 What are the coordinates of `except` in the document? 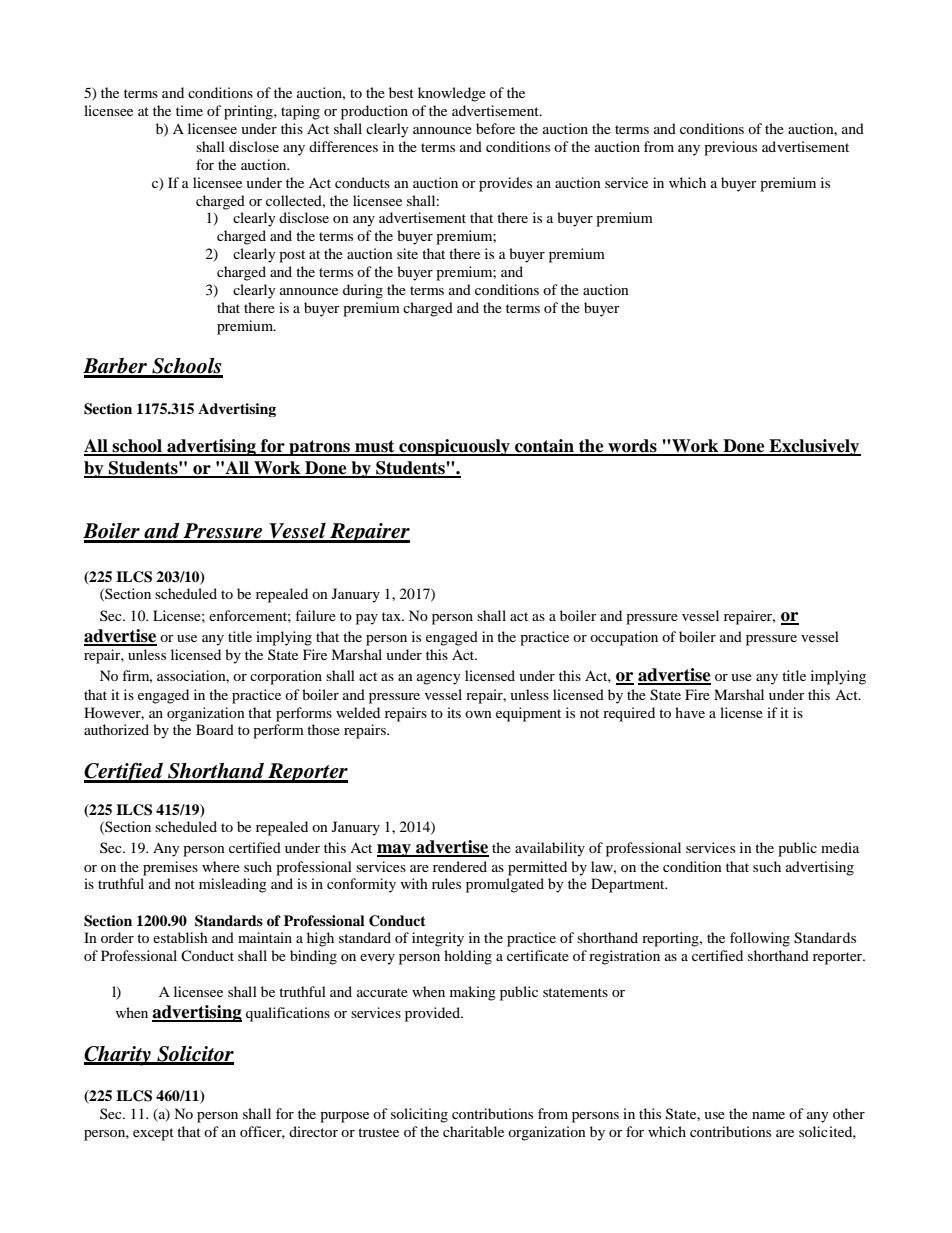 It's located at (153, 1134).
